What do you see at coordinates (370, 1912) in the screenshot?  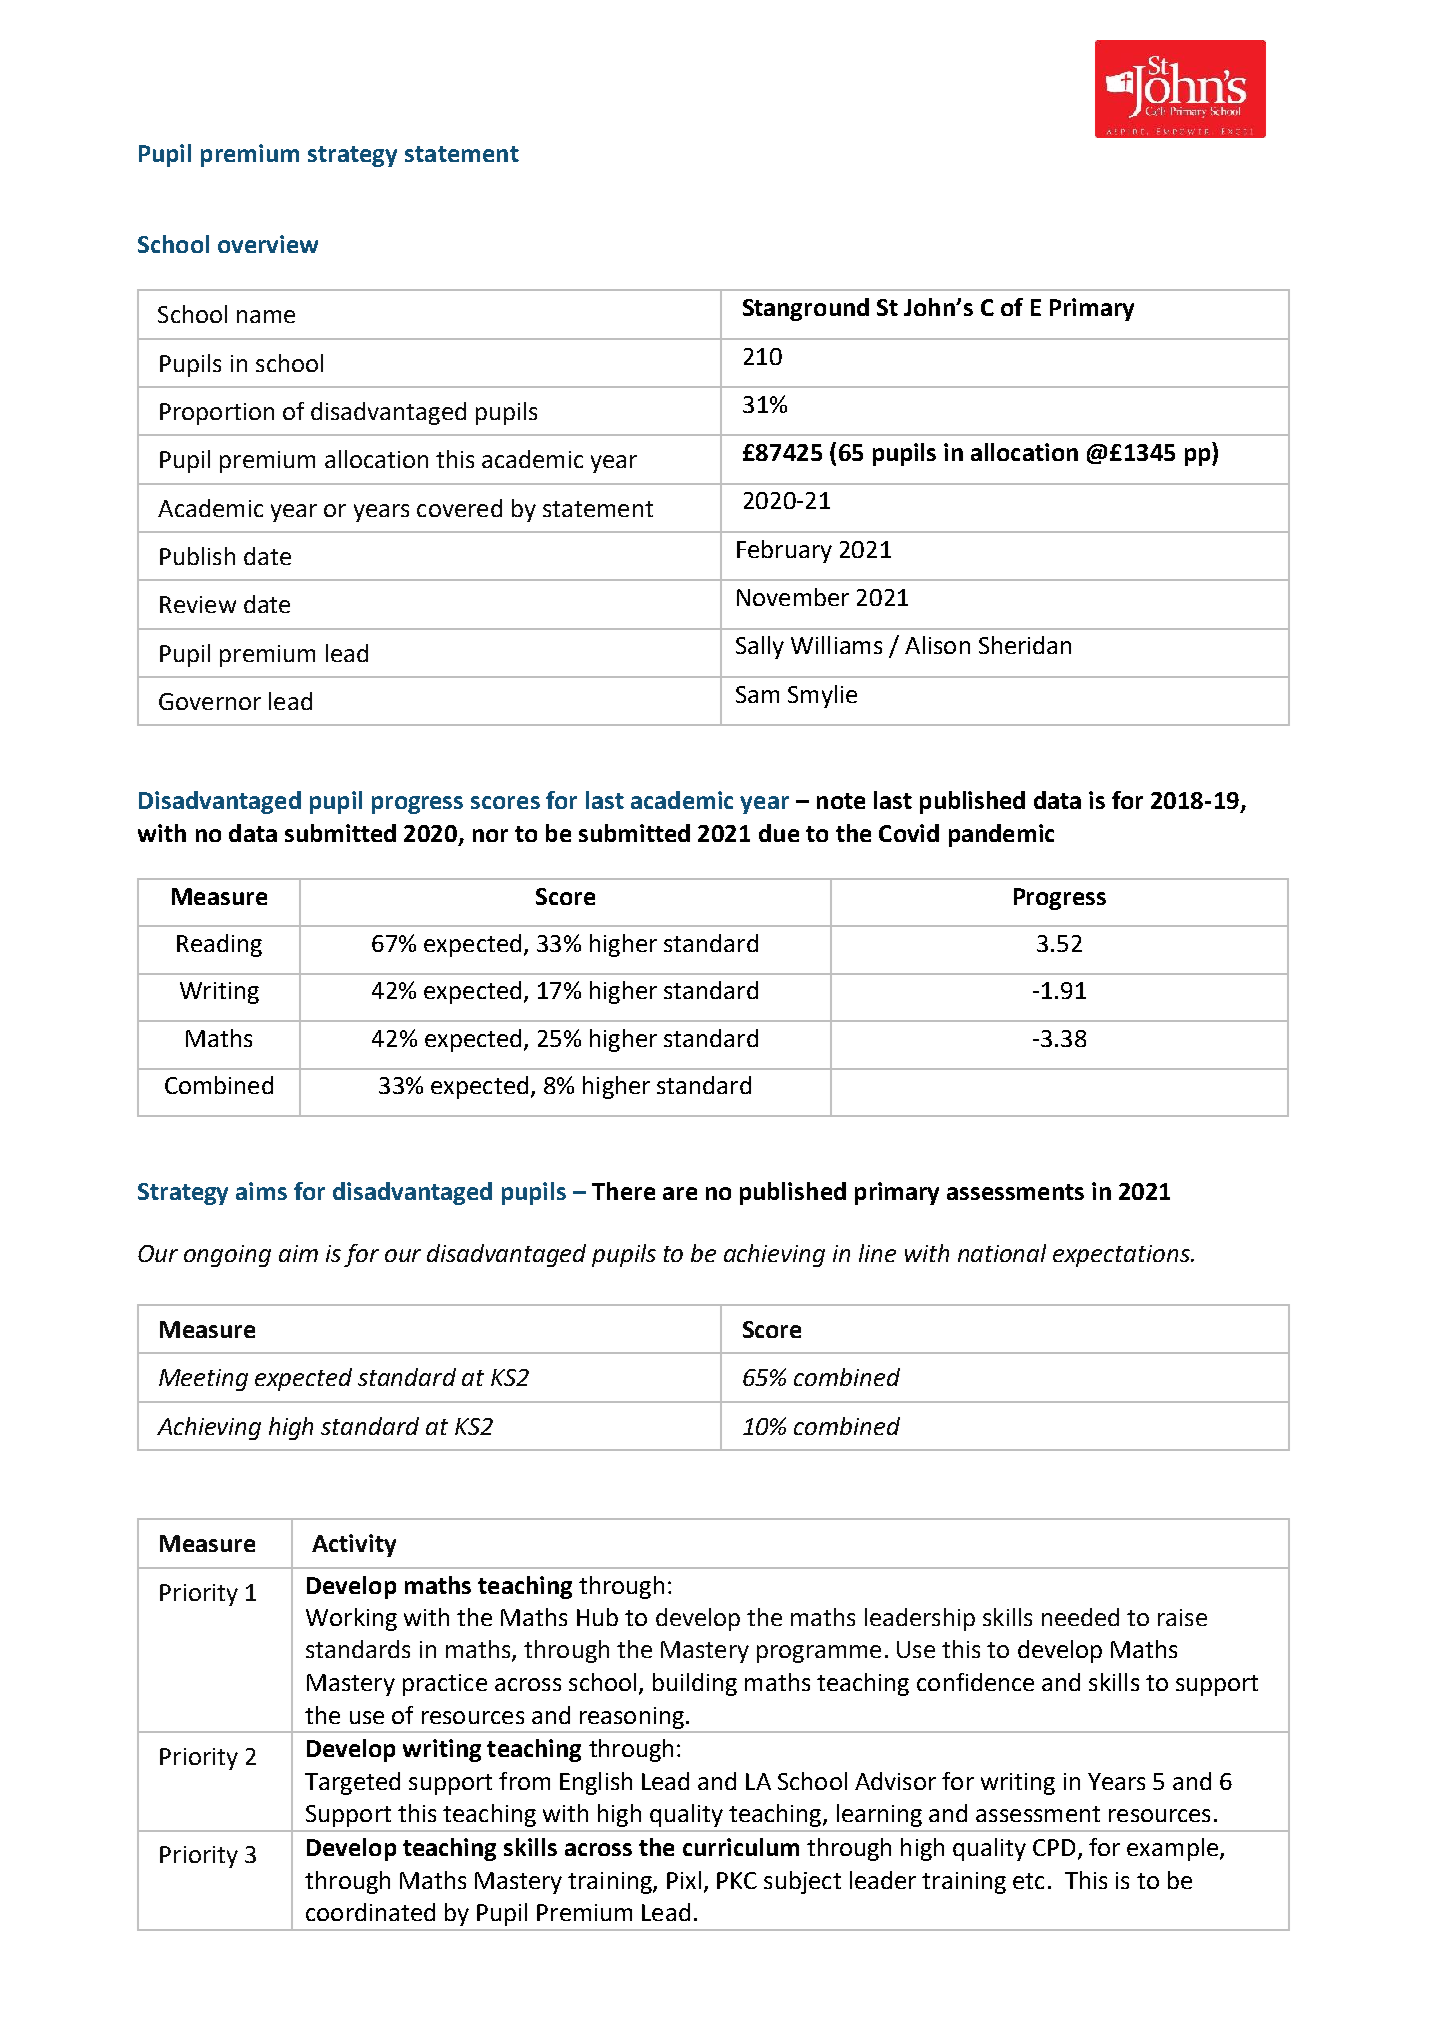 I see `coordinated` at bounding box center [370, 1912].
